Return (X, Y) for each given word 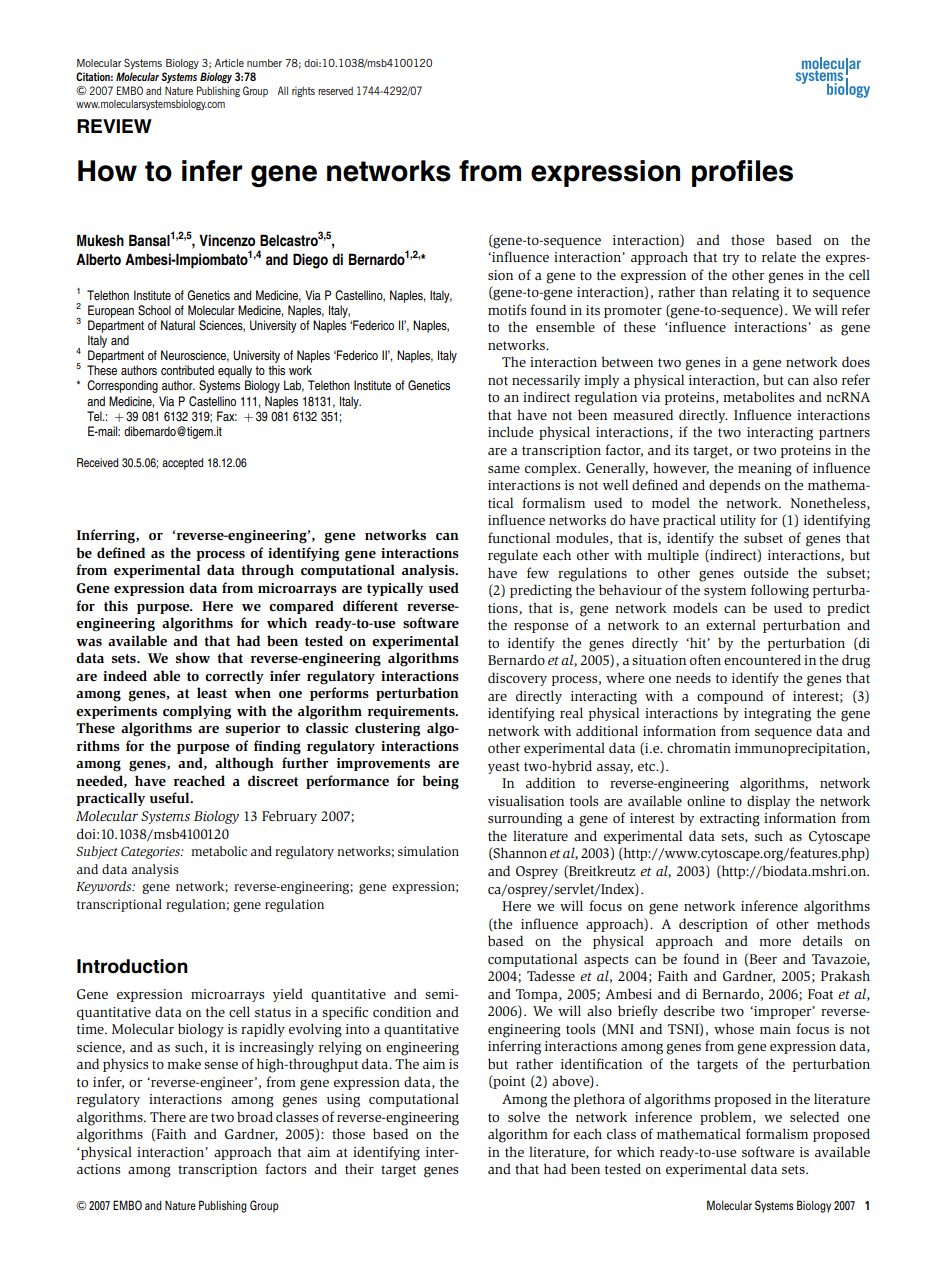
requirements (412, 712)
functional (519, 537)
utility (738, 521)
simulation (428, 851)
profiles (742, 173)
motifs (507, 309)
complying (197, 712)
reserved (335, 90)
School (154, 310)
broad (255, 1116)
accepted (182, 464)
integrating (777, 715)
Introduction (132, 966)
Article (229, 63)
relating (755, 293)
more (775, 942)
